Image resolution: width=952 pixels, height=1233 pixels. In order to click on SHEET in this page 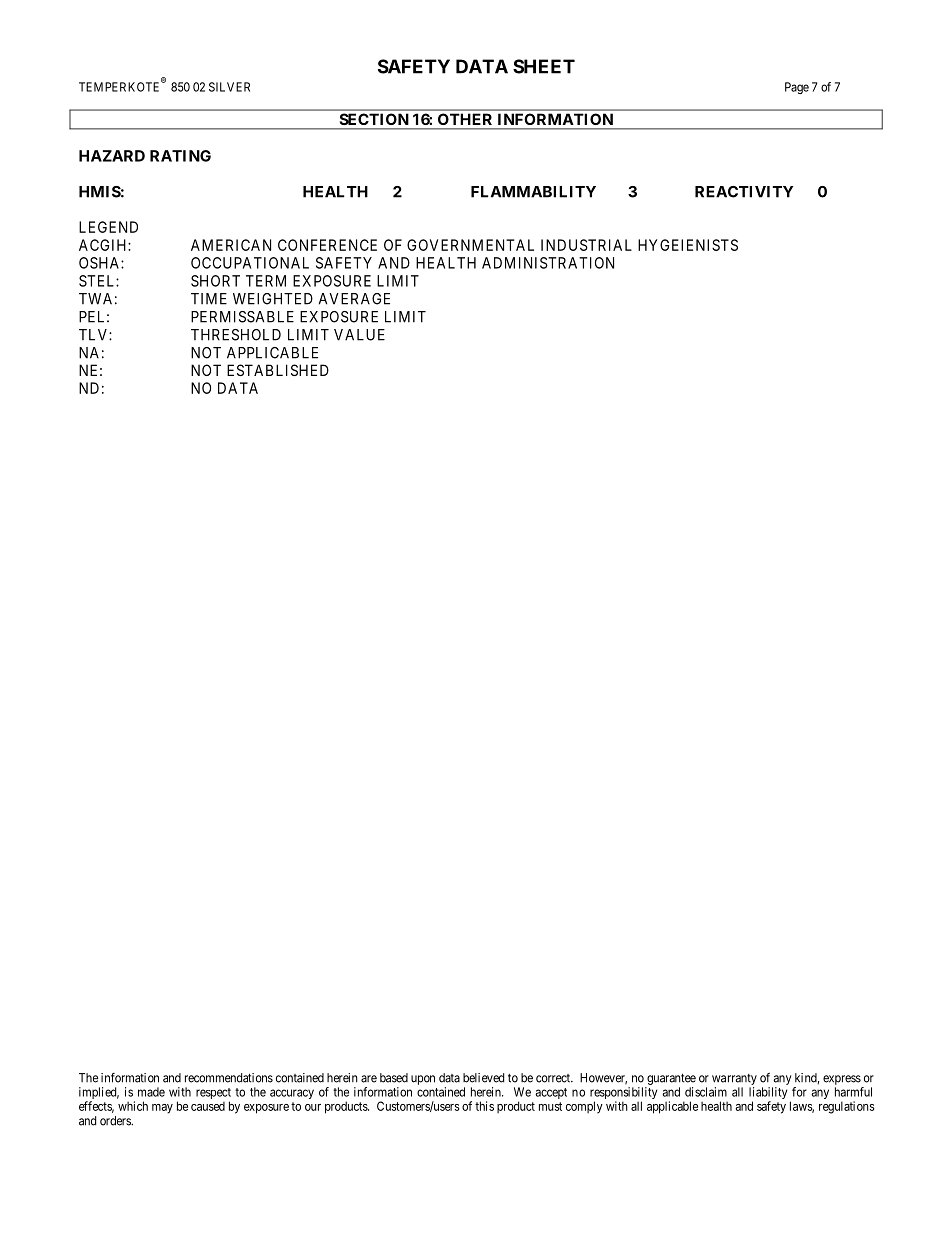, I will do `click(544, 66)`.
